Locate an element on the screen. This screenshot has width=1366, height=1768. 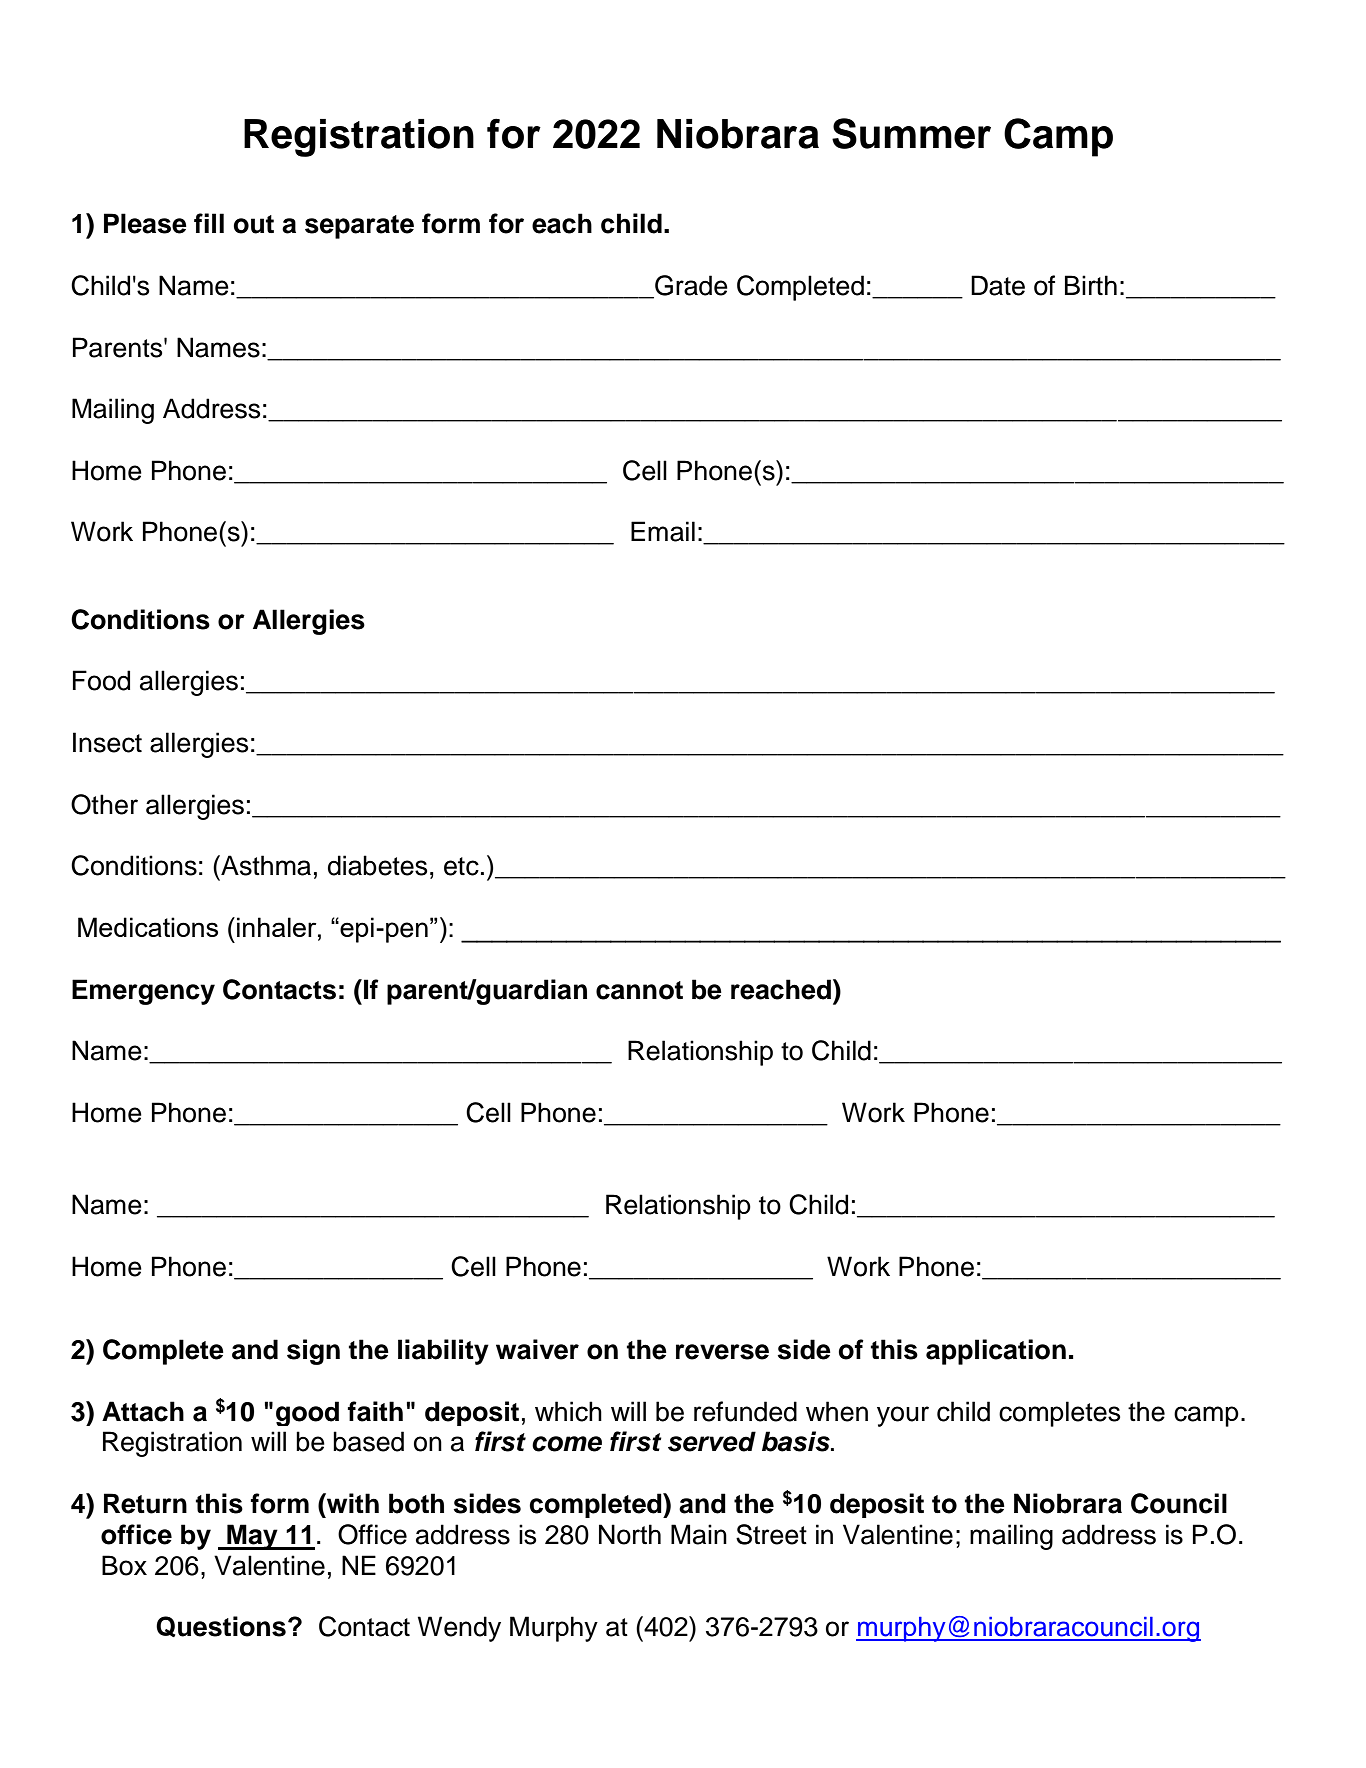
diabetes is located at coordinates (377, 865).
